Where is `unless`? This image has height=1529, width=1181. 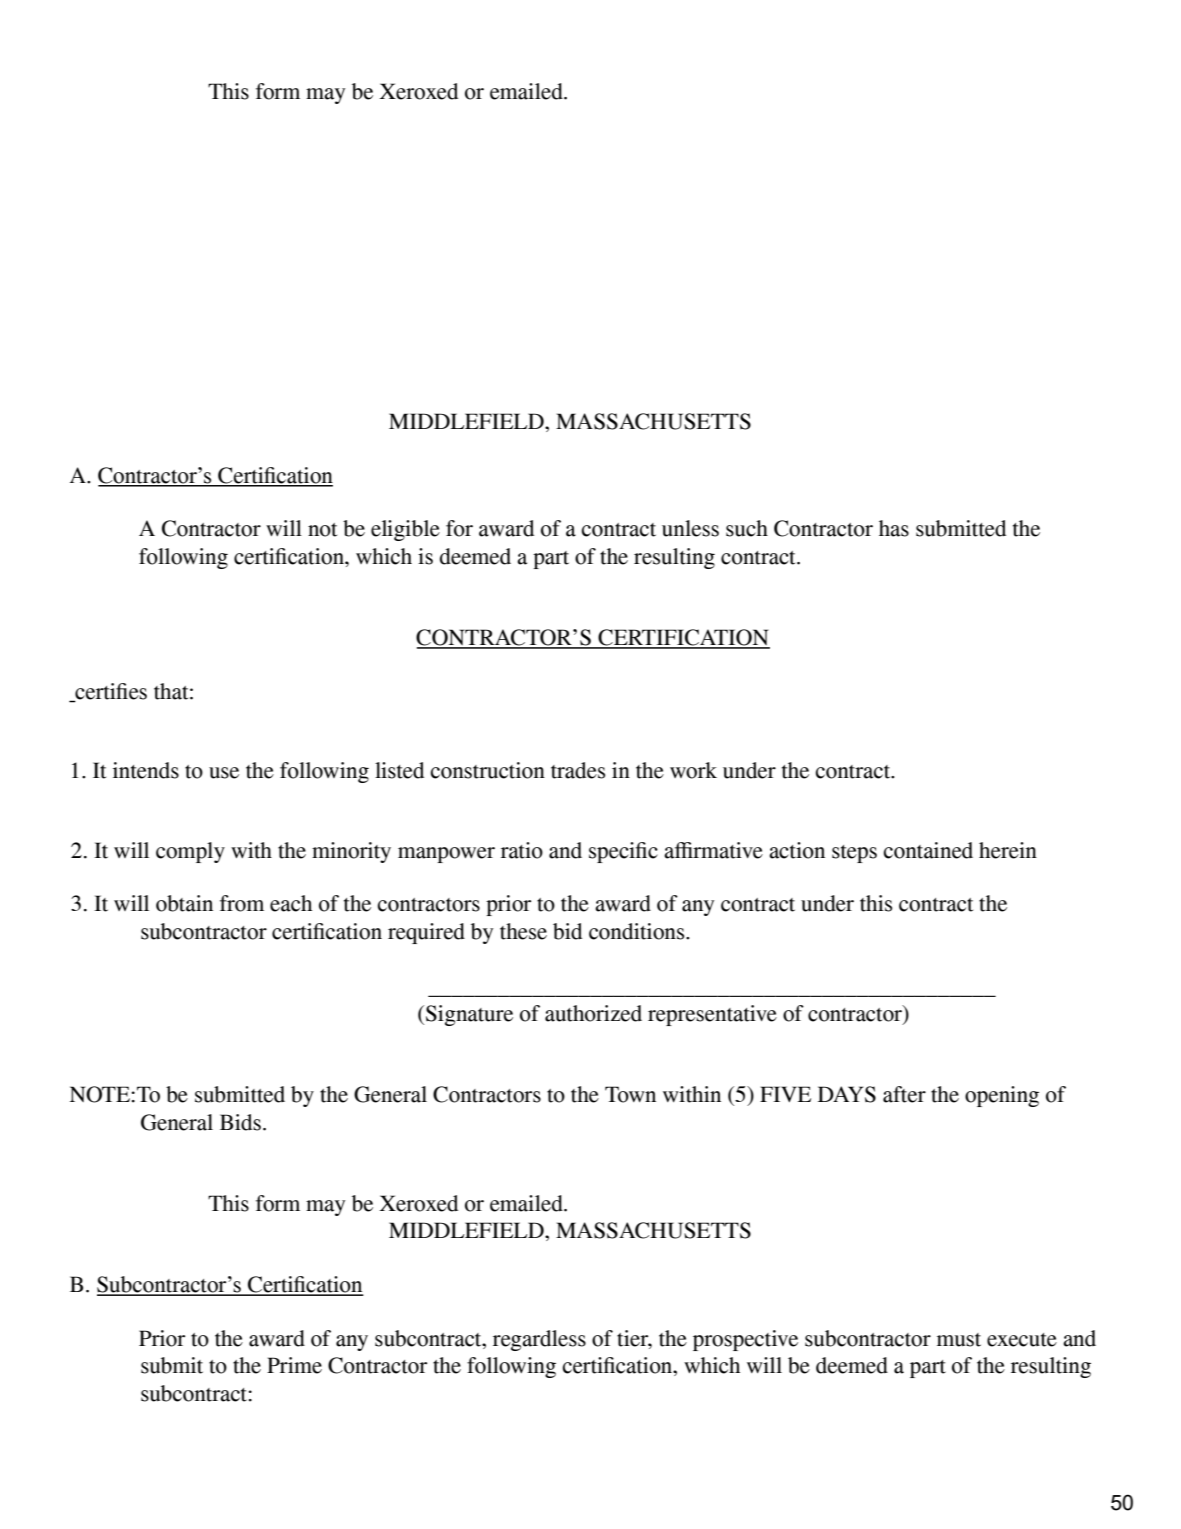
unless is located at coordinates (690, 528).
